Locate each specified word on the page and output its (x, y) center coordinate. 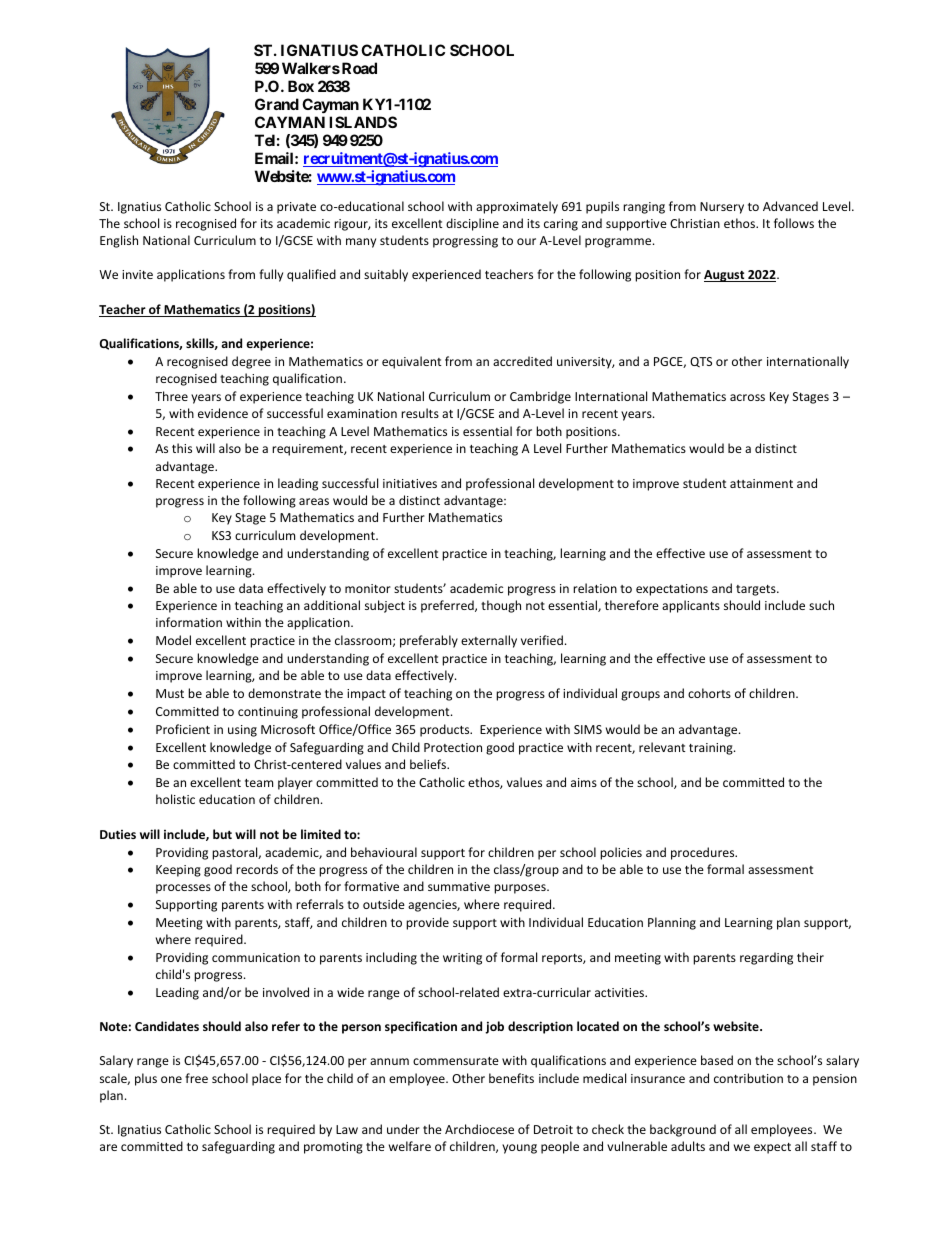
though (501, 606)
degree (251, 362)
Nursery (722, 208)
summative (459, 886)
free (196, 1078)
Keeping (178, 871)
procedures (704, 853)
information (189, 622)
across (747, 397)
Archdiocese (479, 1129)
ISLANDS (363, 122)
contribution (748, 1078)
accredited (522, 361)
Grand (277, 104)
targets (757, 590)
